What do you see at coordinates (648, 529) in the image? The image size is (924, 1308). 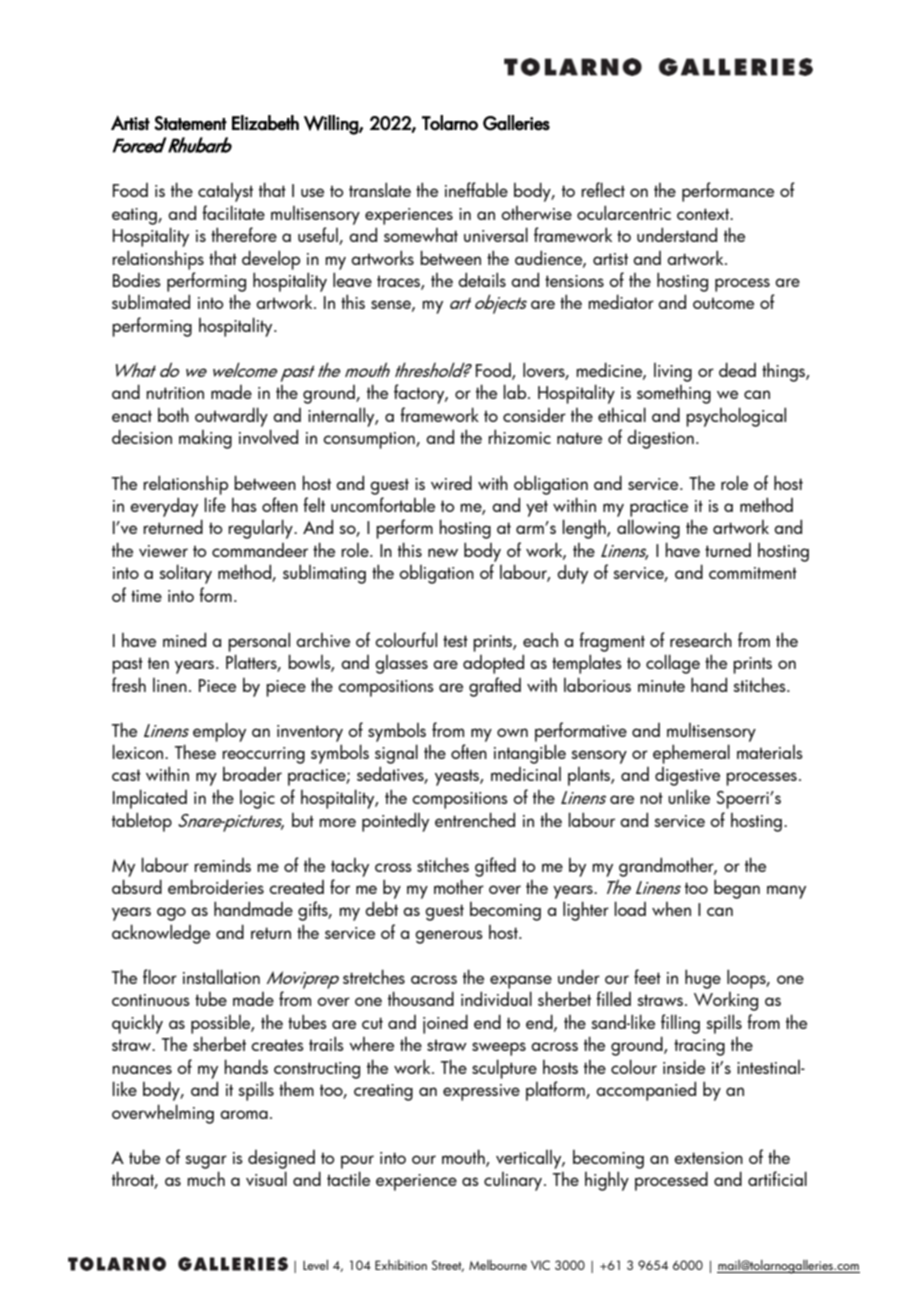 I see `allowing` at bounding box center [648, 529].
